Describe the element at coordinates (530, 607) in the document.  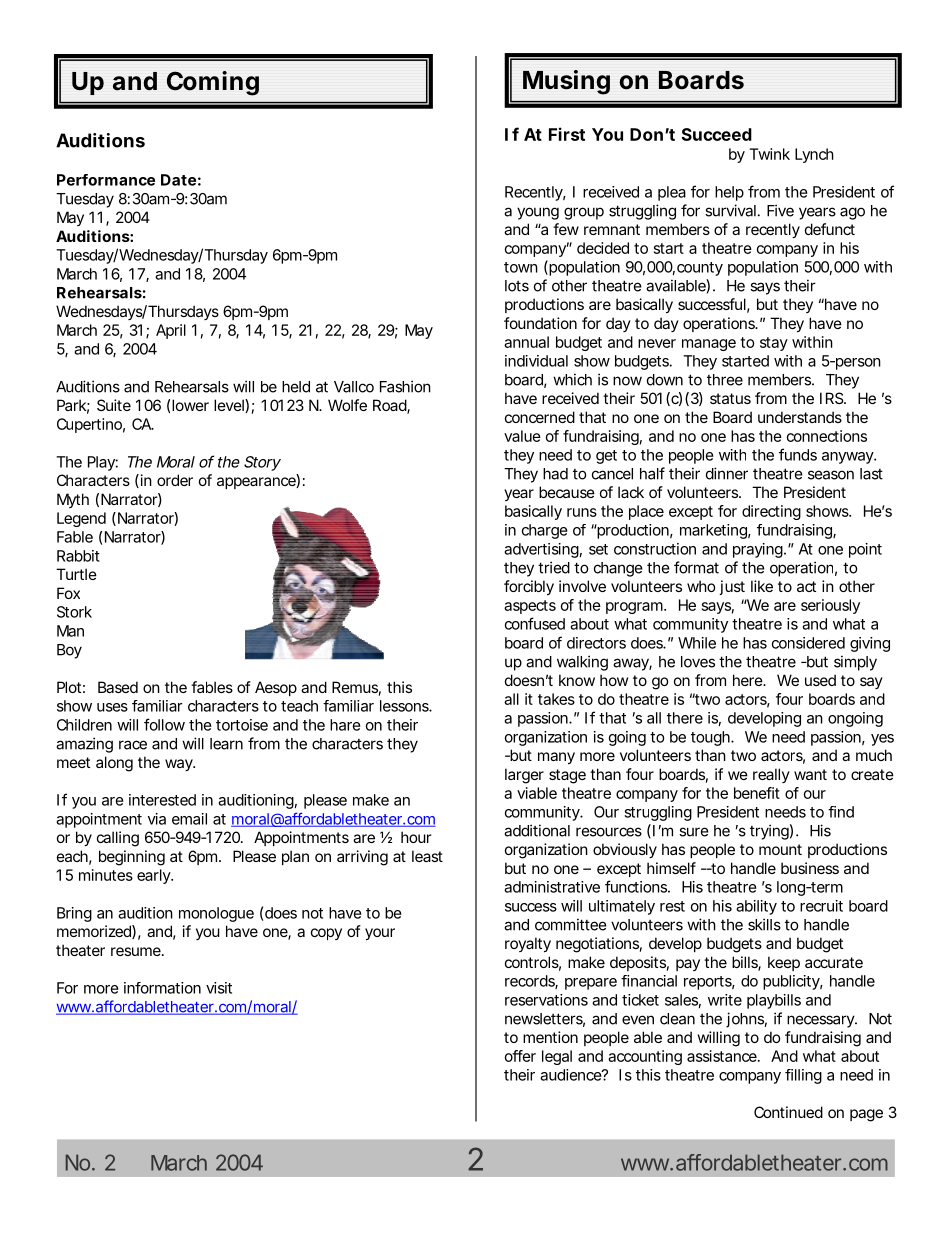
I see `aspects` at that location.
